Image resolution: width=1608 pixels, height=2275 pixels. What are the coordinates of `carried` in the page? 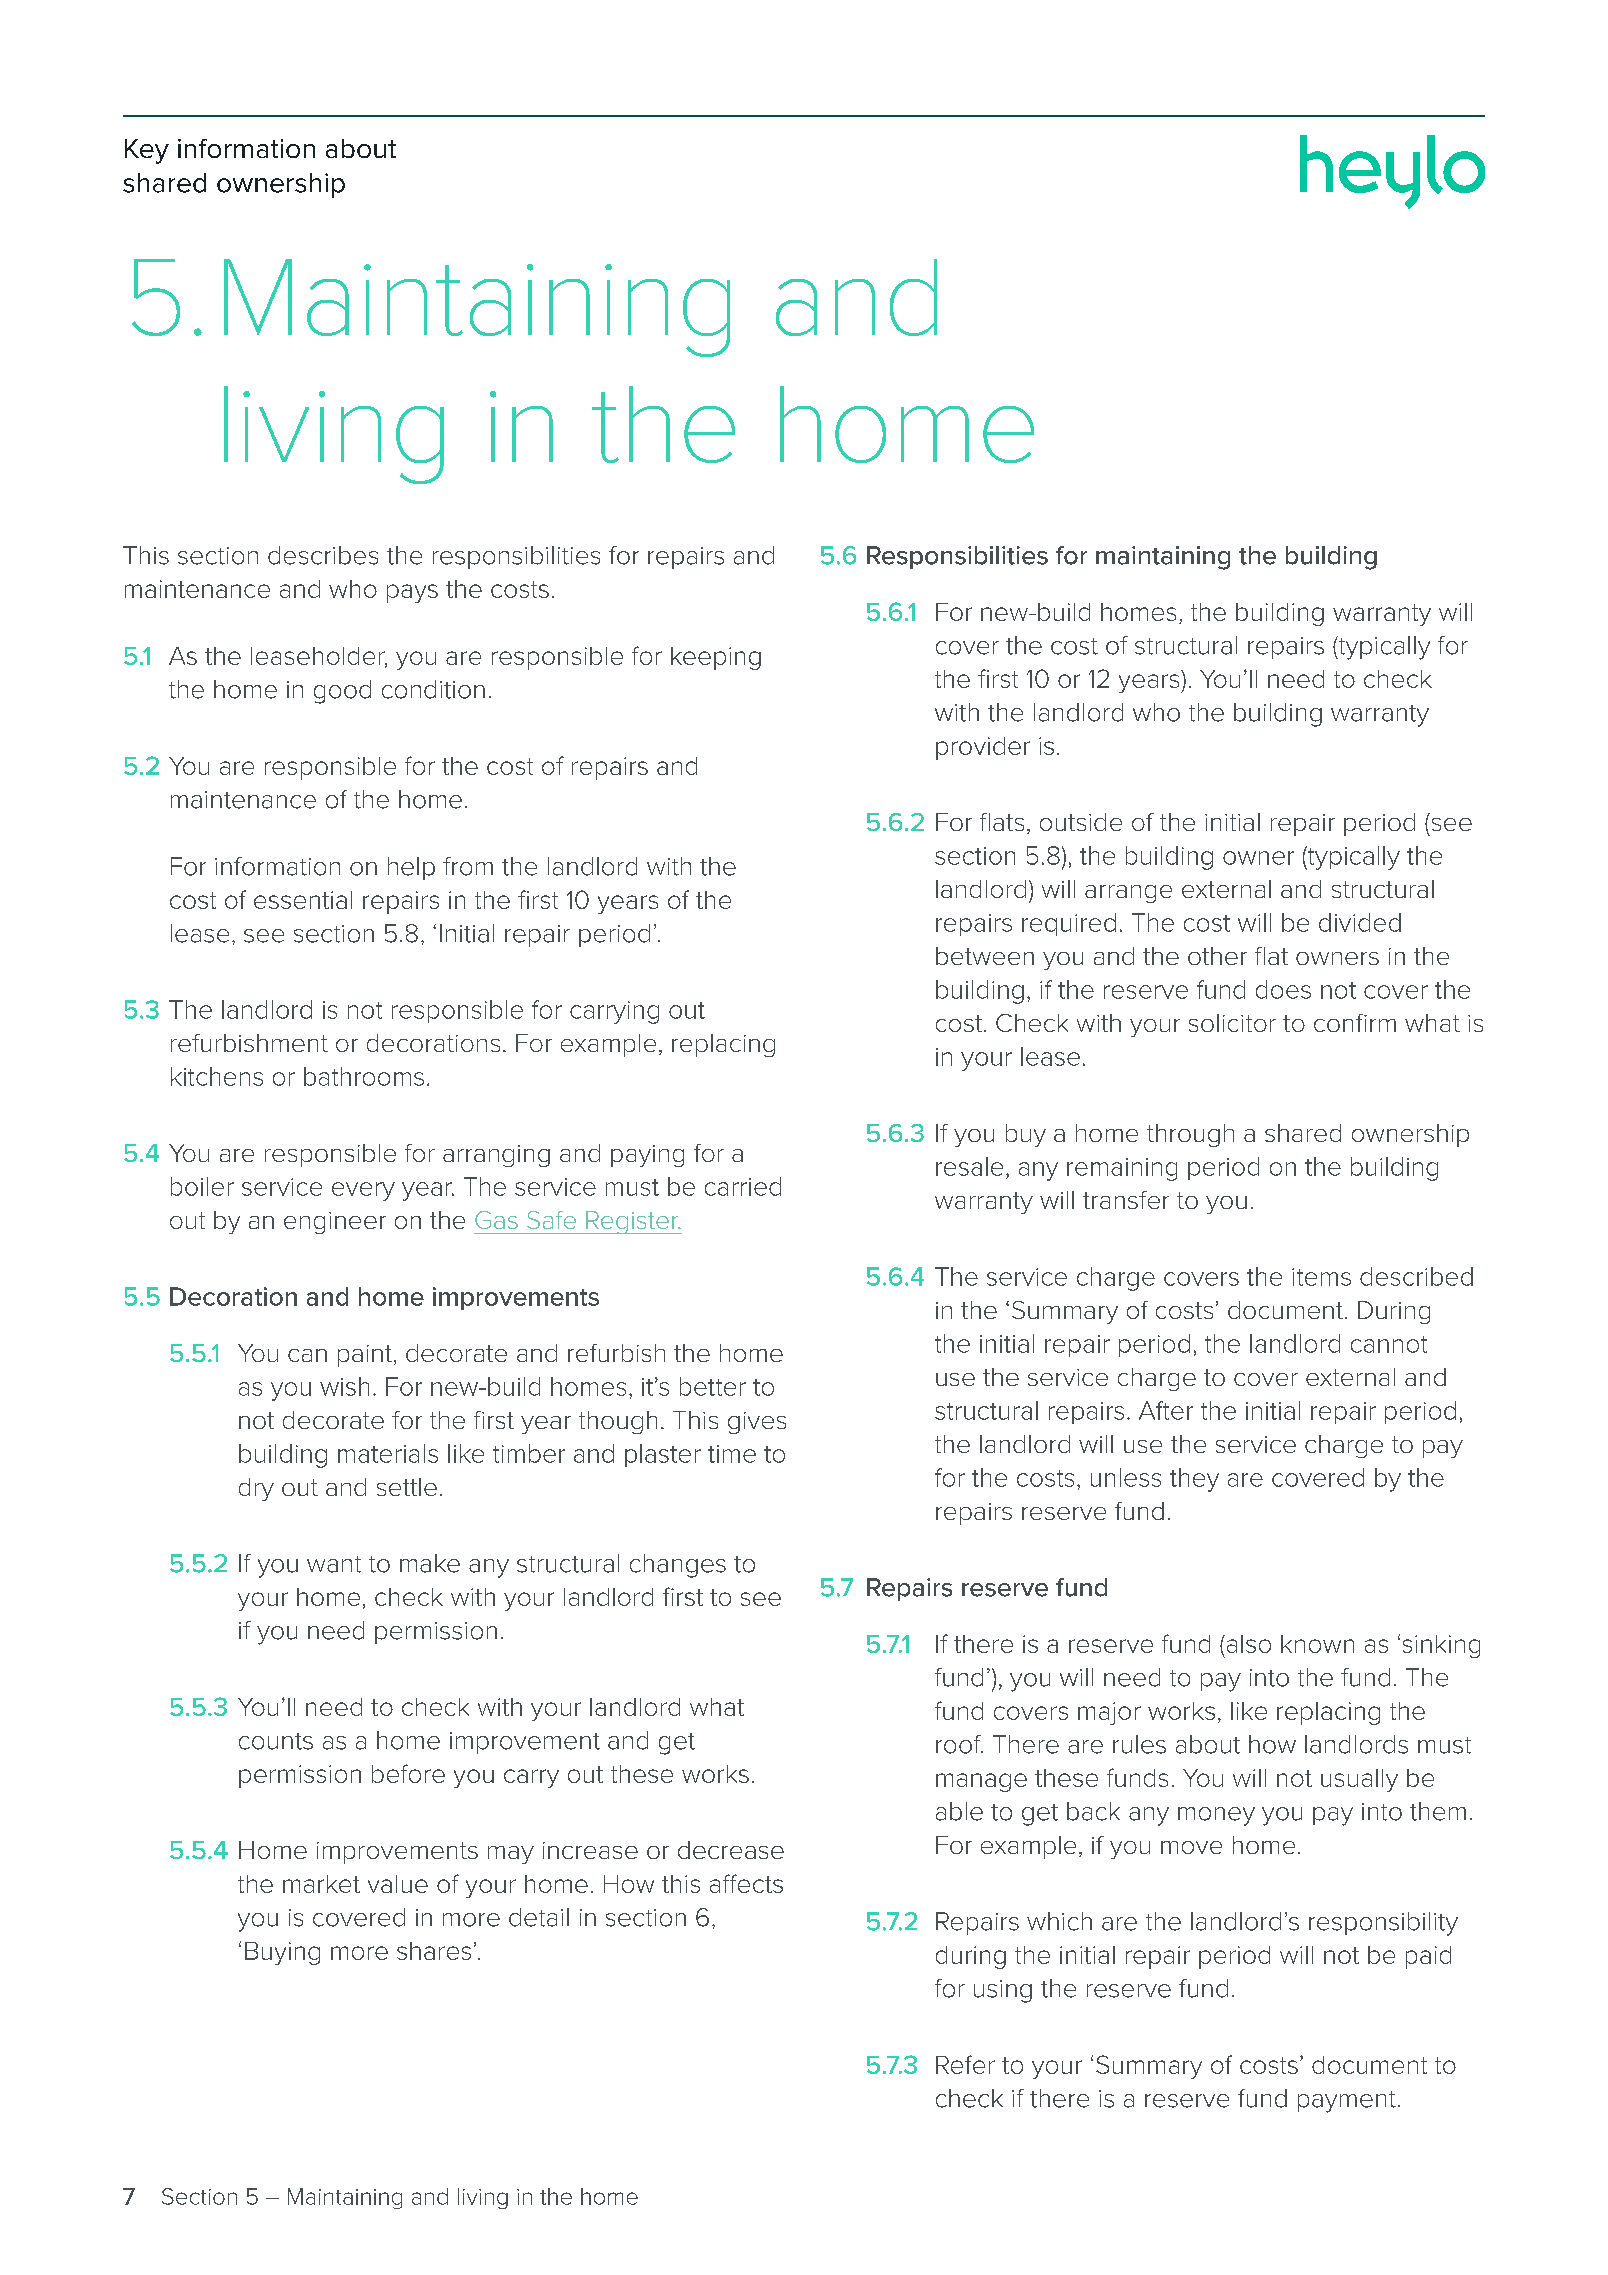 It's located at (743, 1186).
